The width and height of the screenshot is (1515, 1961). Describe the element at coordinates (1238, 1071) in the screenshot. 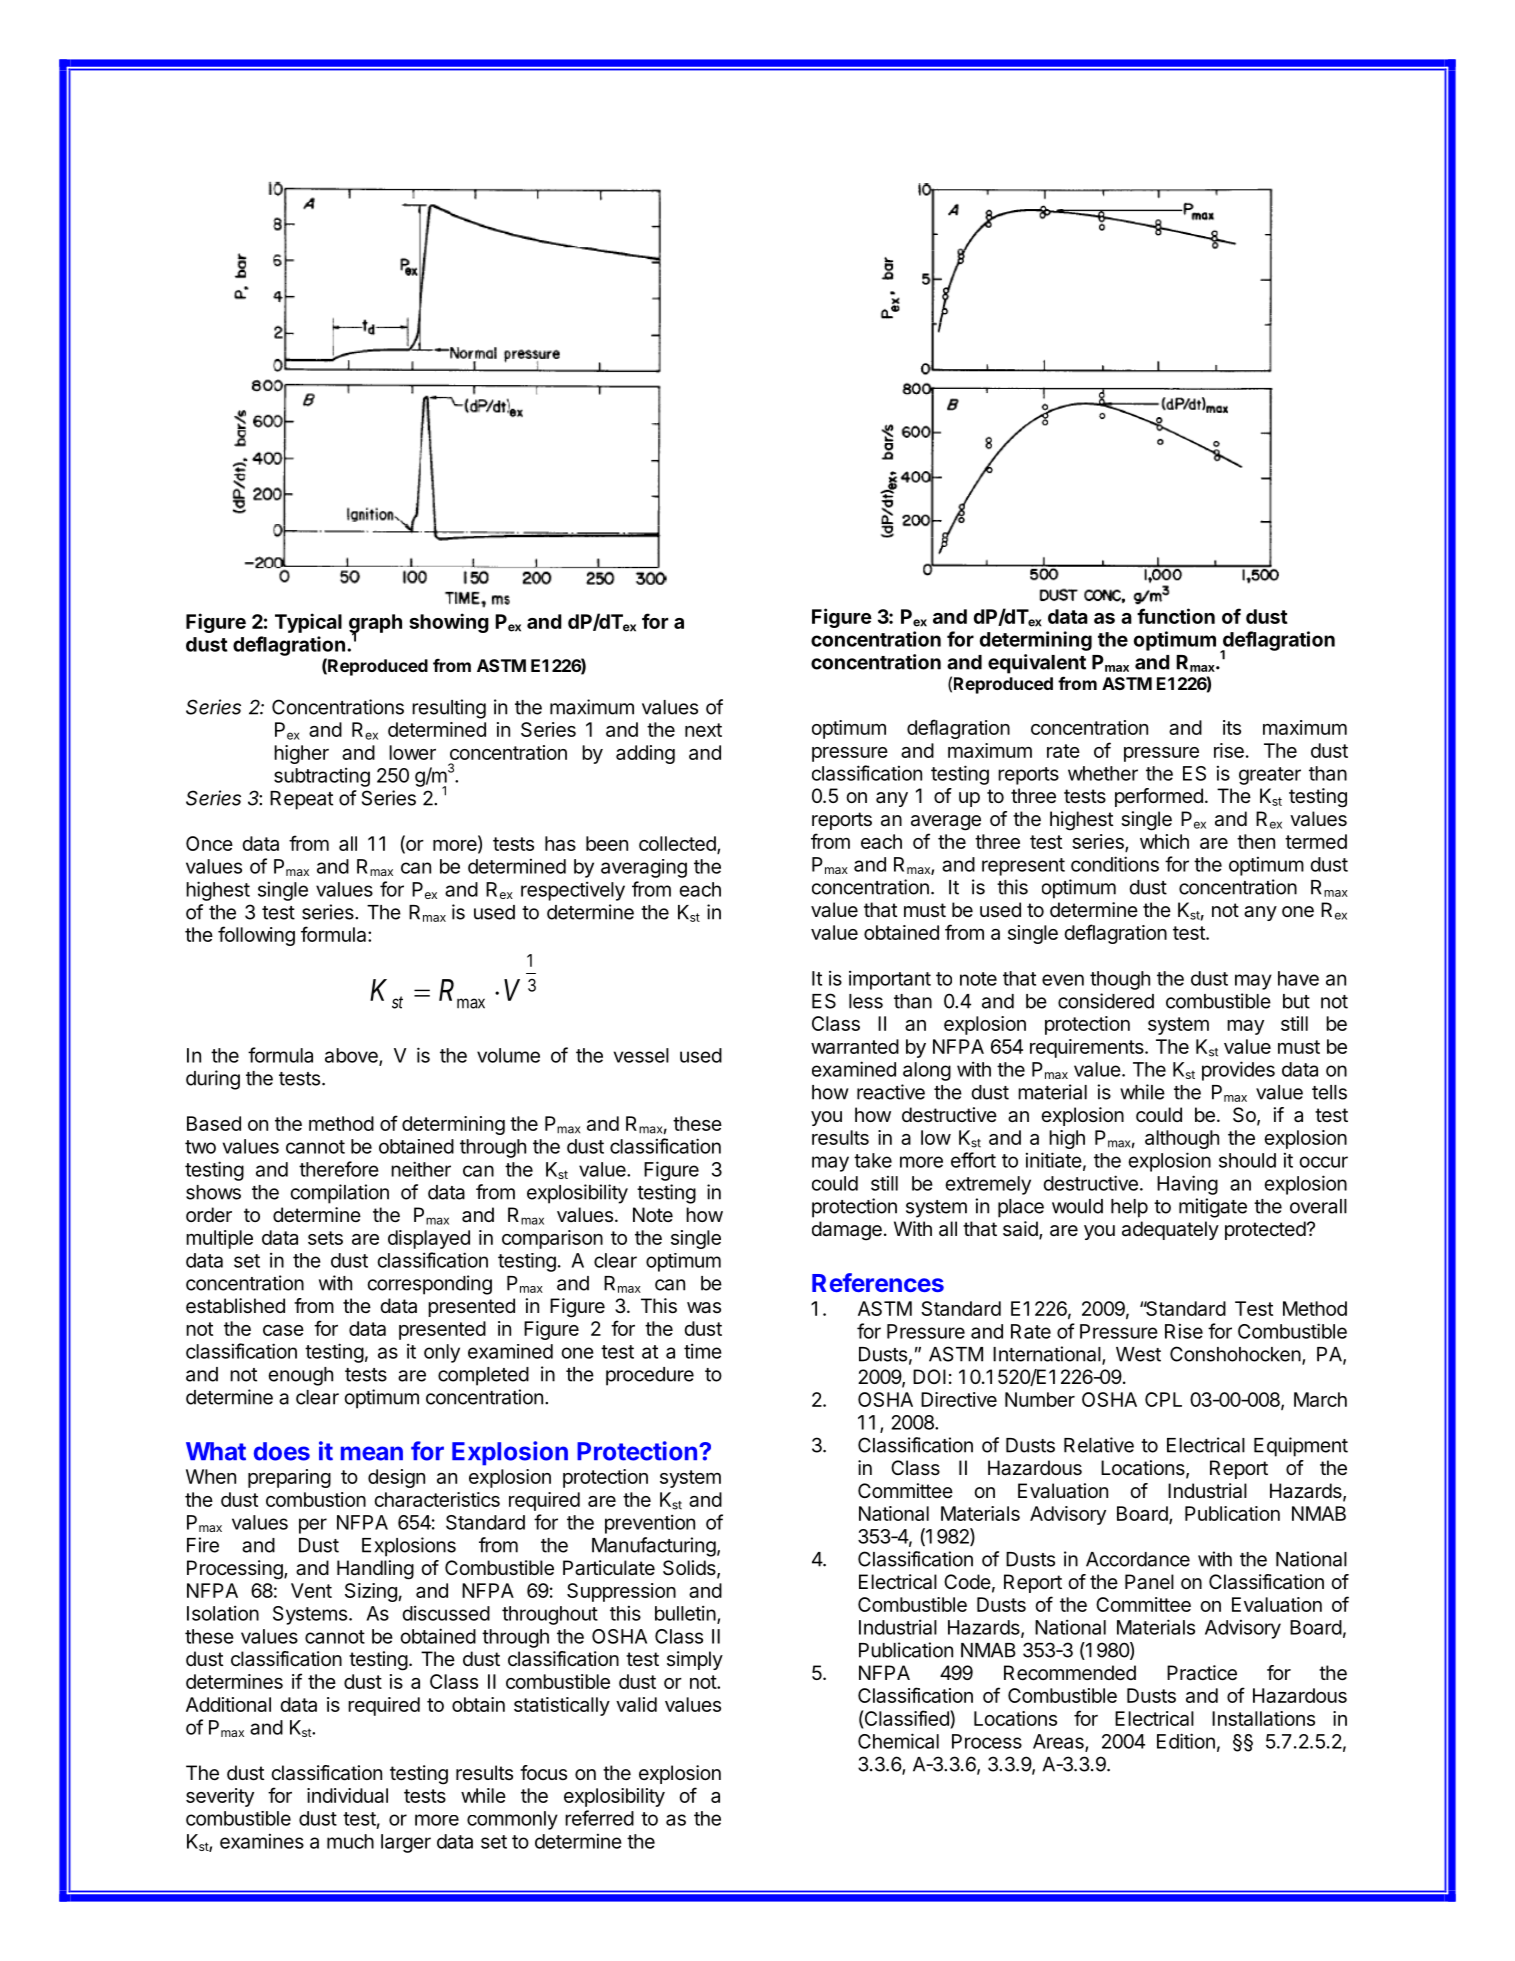

I see `provides` at that location.
